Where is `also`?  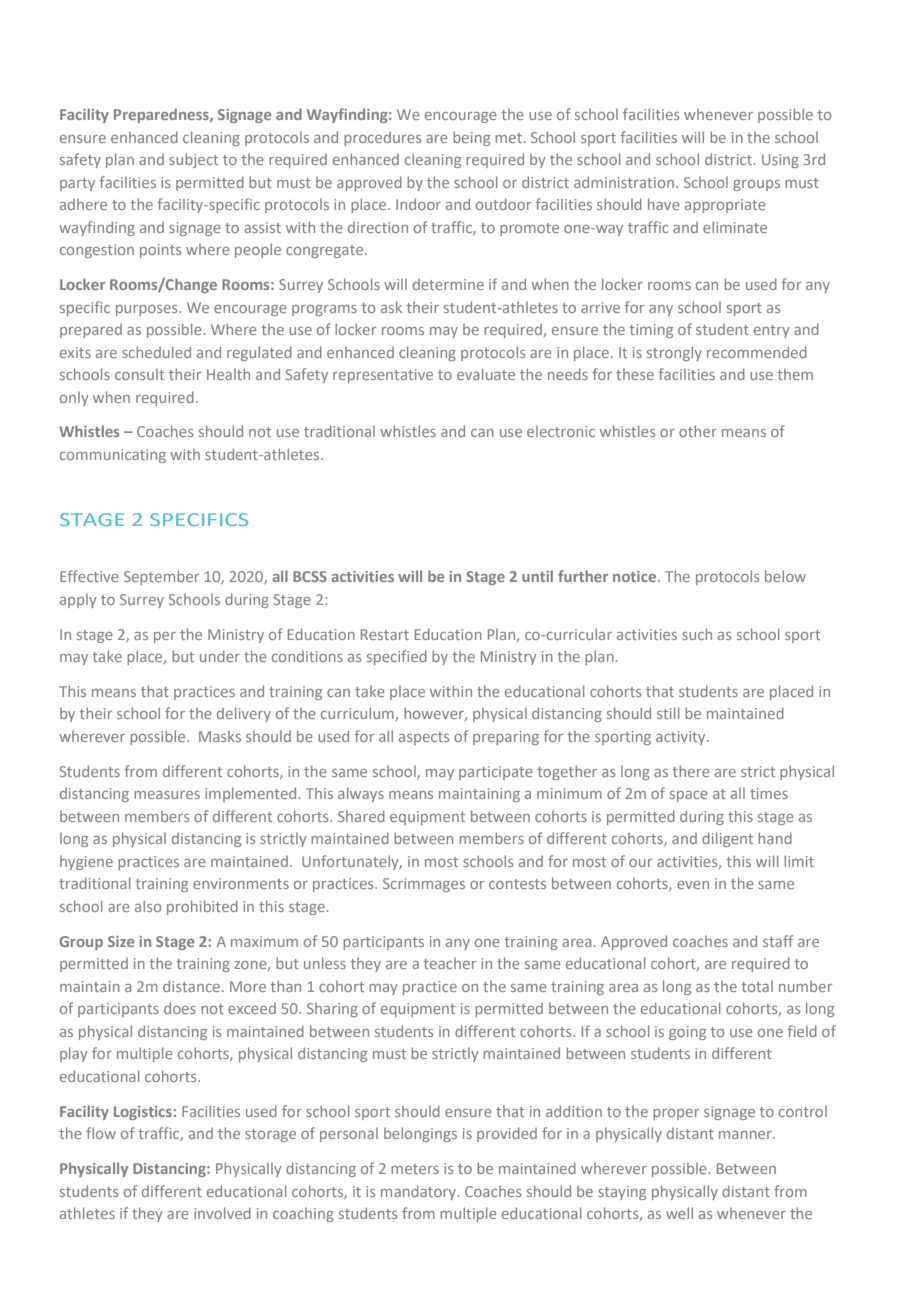 also is located at coordinates (148, 906).
